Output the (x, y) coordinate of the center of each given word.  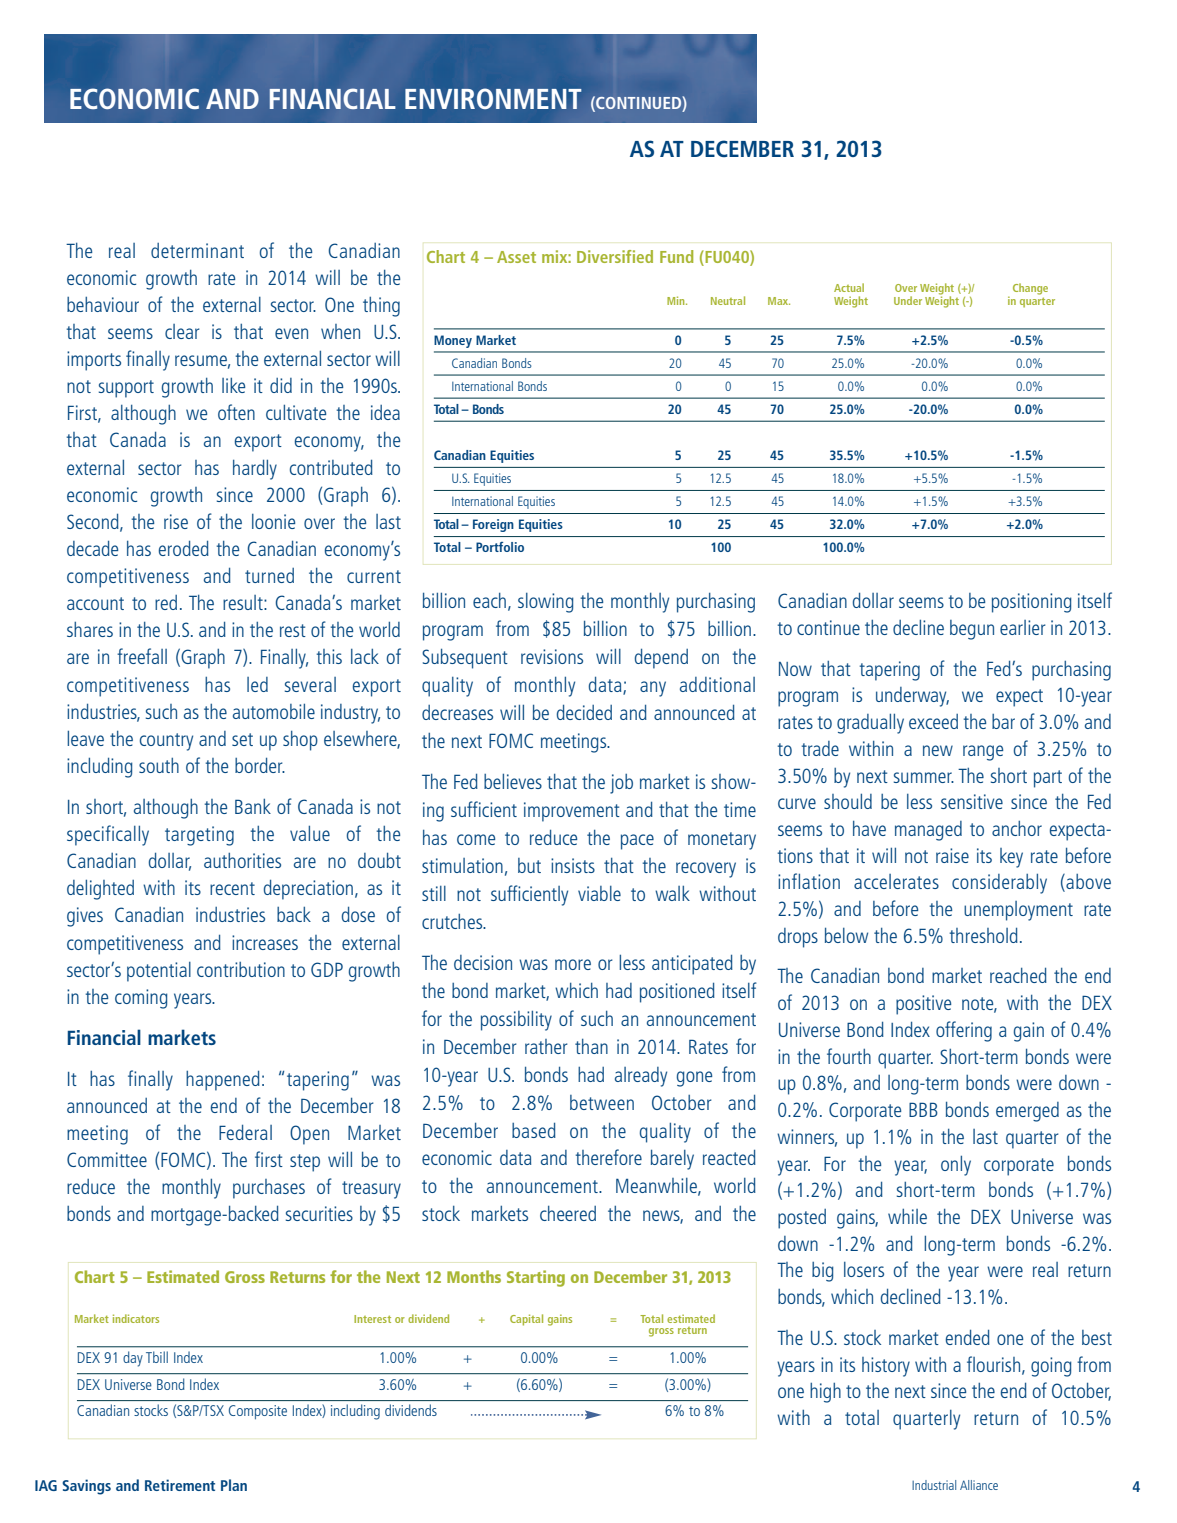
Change (1030, 289)
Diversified (615, 256)
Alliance (979, 1485)
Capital (526, 1320)
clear (182, 331)
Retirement (180, 1485)
